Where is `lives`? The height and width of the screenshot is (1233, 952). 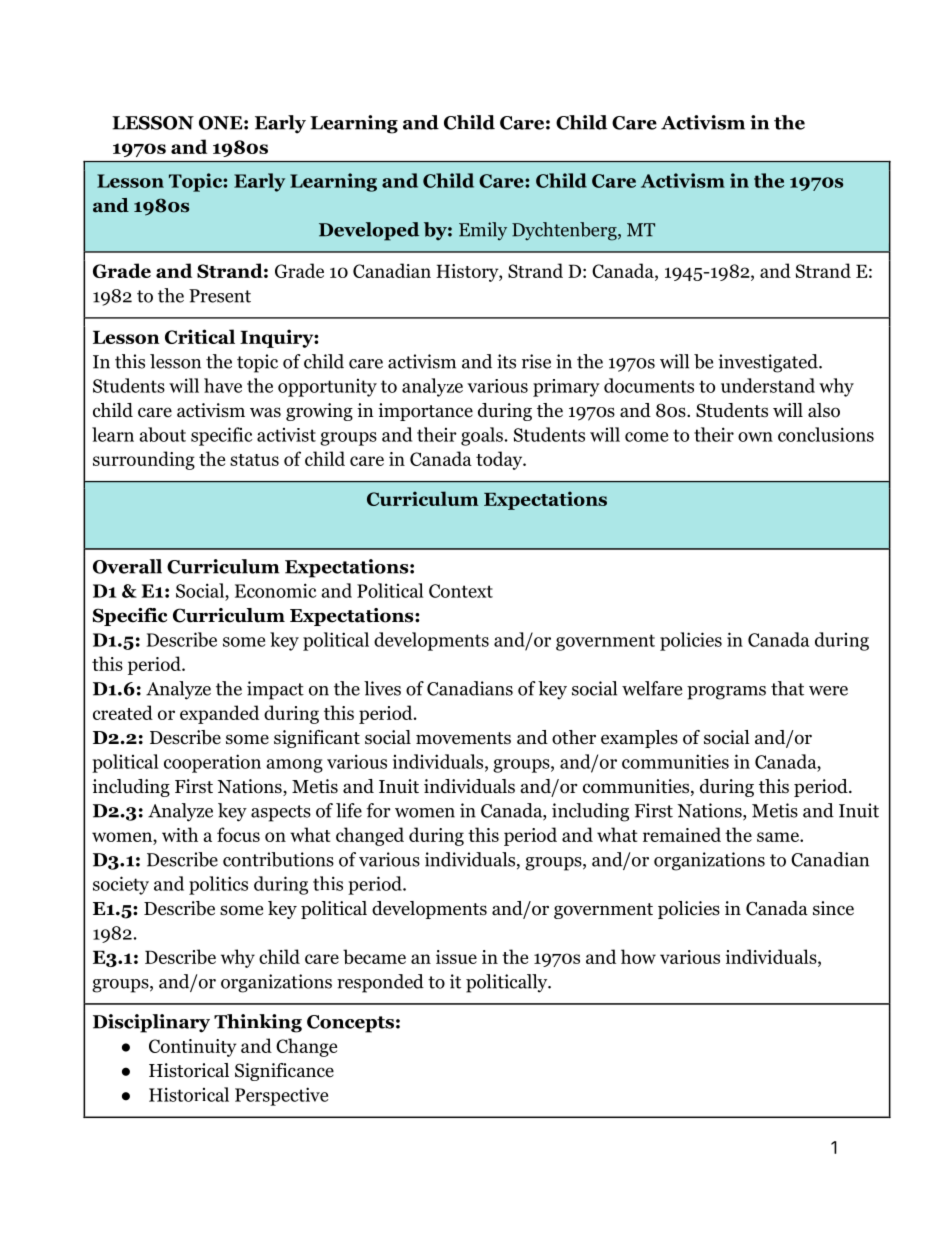 lives is located at coordinates (382, 688).
